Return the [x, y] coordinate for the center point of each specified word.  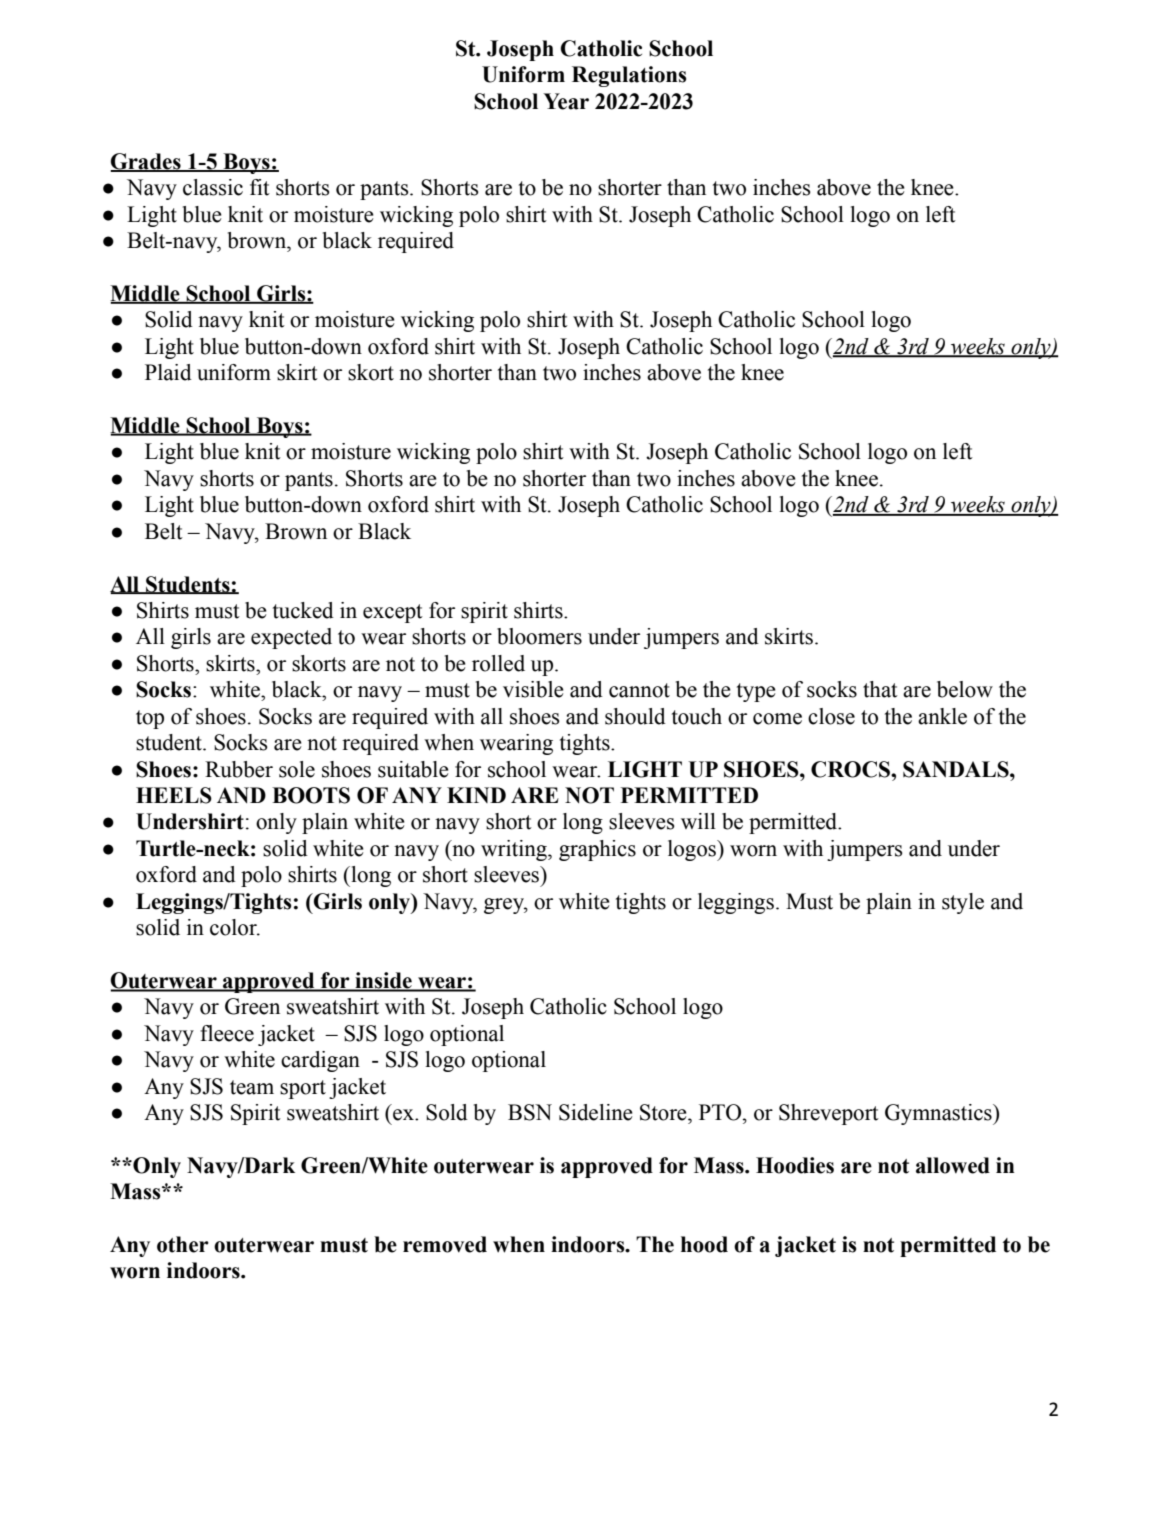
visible [533, 689]
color [234, 927]
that [880, 689]
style [963, 903]
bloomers [539, 636]
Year [566, 101]
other [183, 1244]
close [831, 716]
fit [260, 187]
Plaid [168, 372]
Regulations [629, 76]
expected [291, 638]
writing [515, 850]
